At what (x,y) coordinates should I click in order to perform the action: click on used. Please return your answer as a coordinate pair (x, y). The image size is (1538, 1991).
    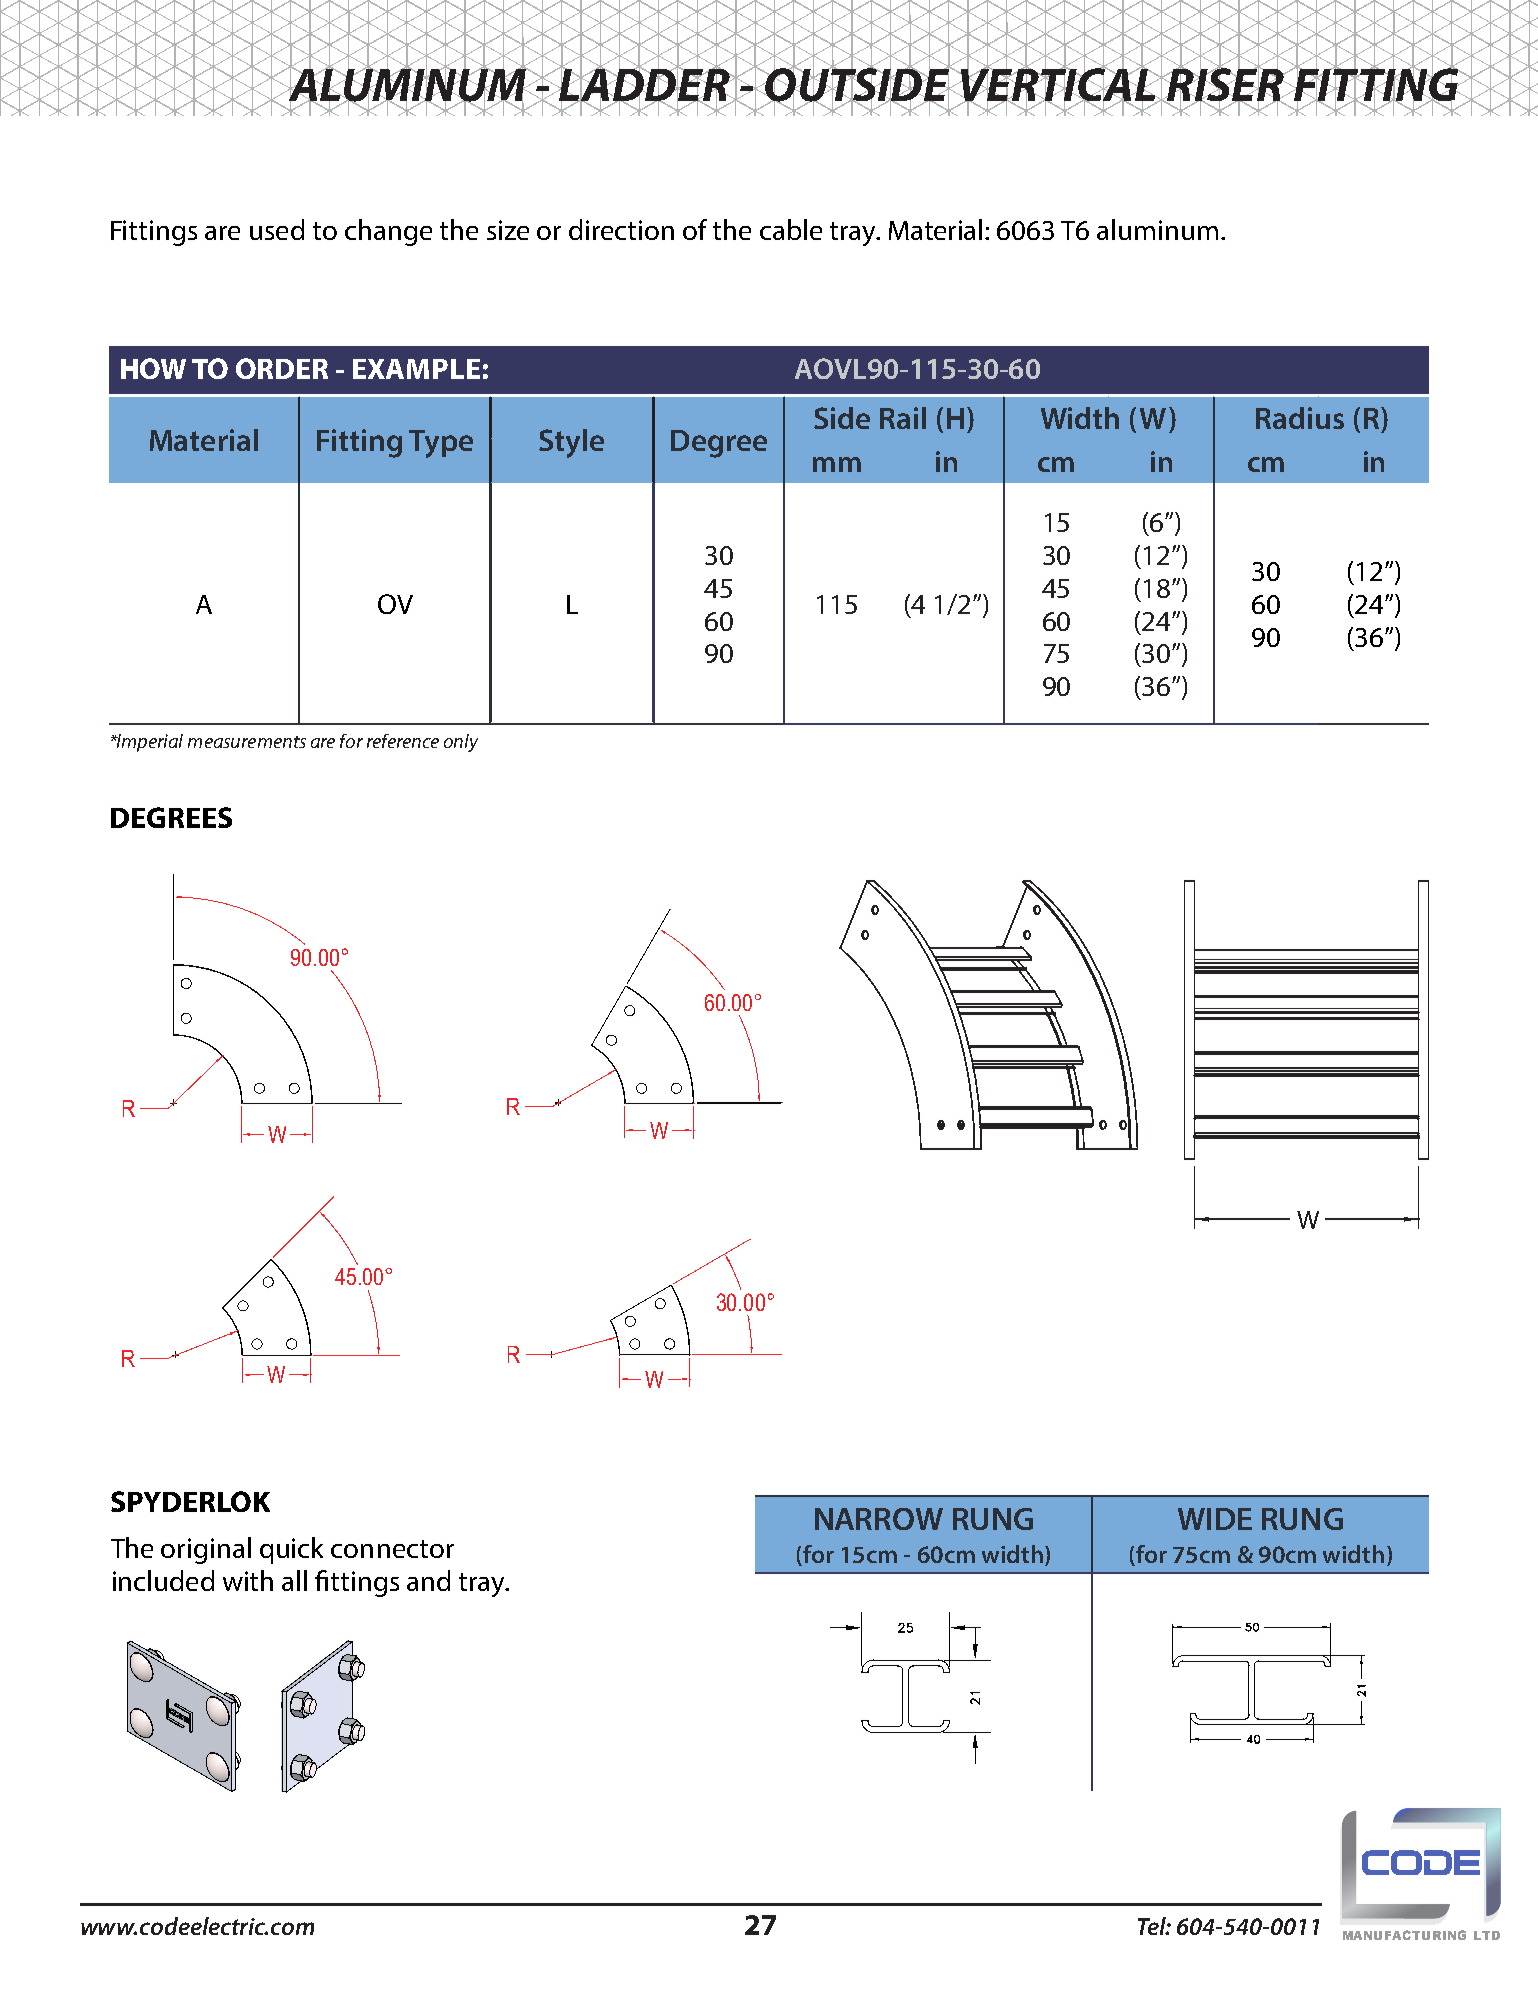
    Looking at the image, I should click on (277, 229).
